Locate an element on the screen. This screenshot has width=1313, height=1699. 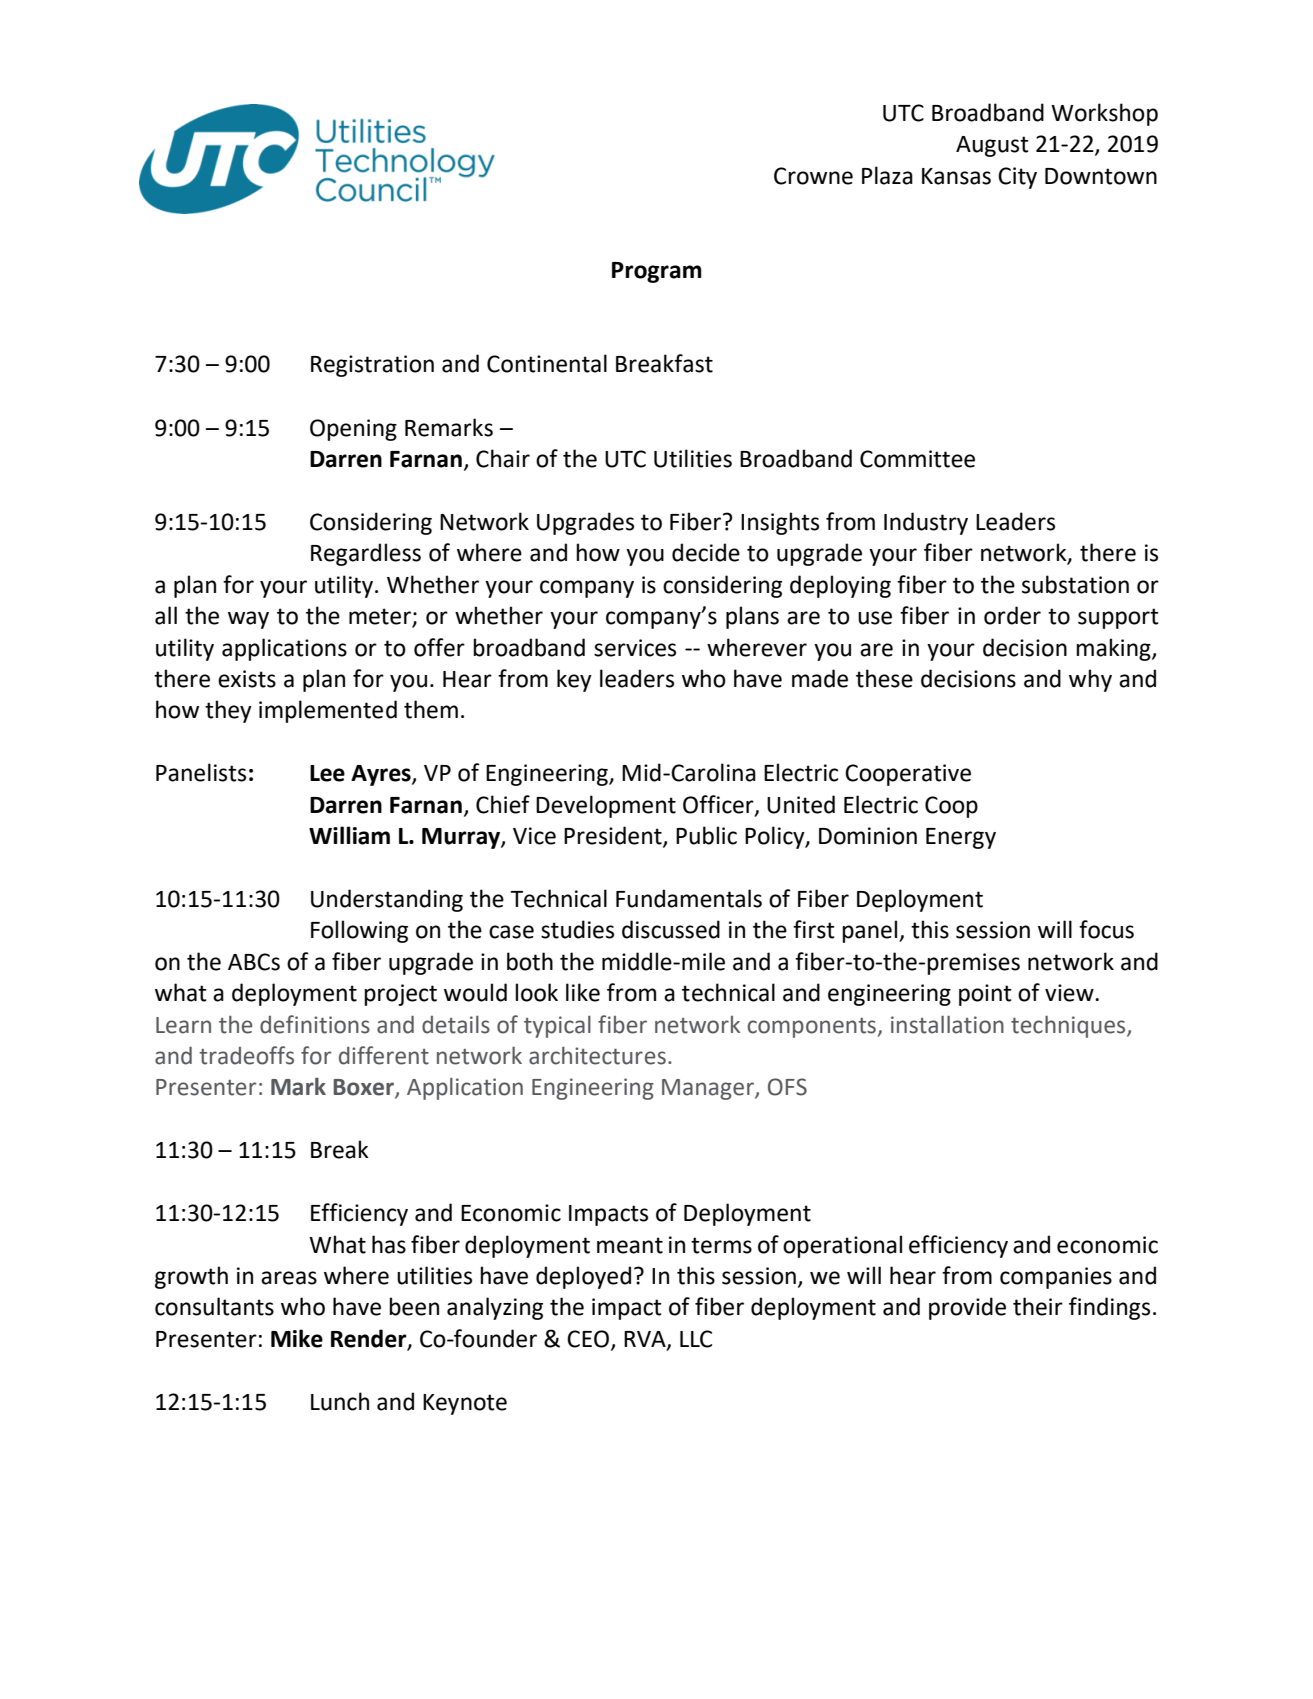
Energy is located at coordinates (961, 838).
